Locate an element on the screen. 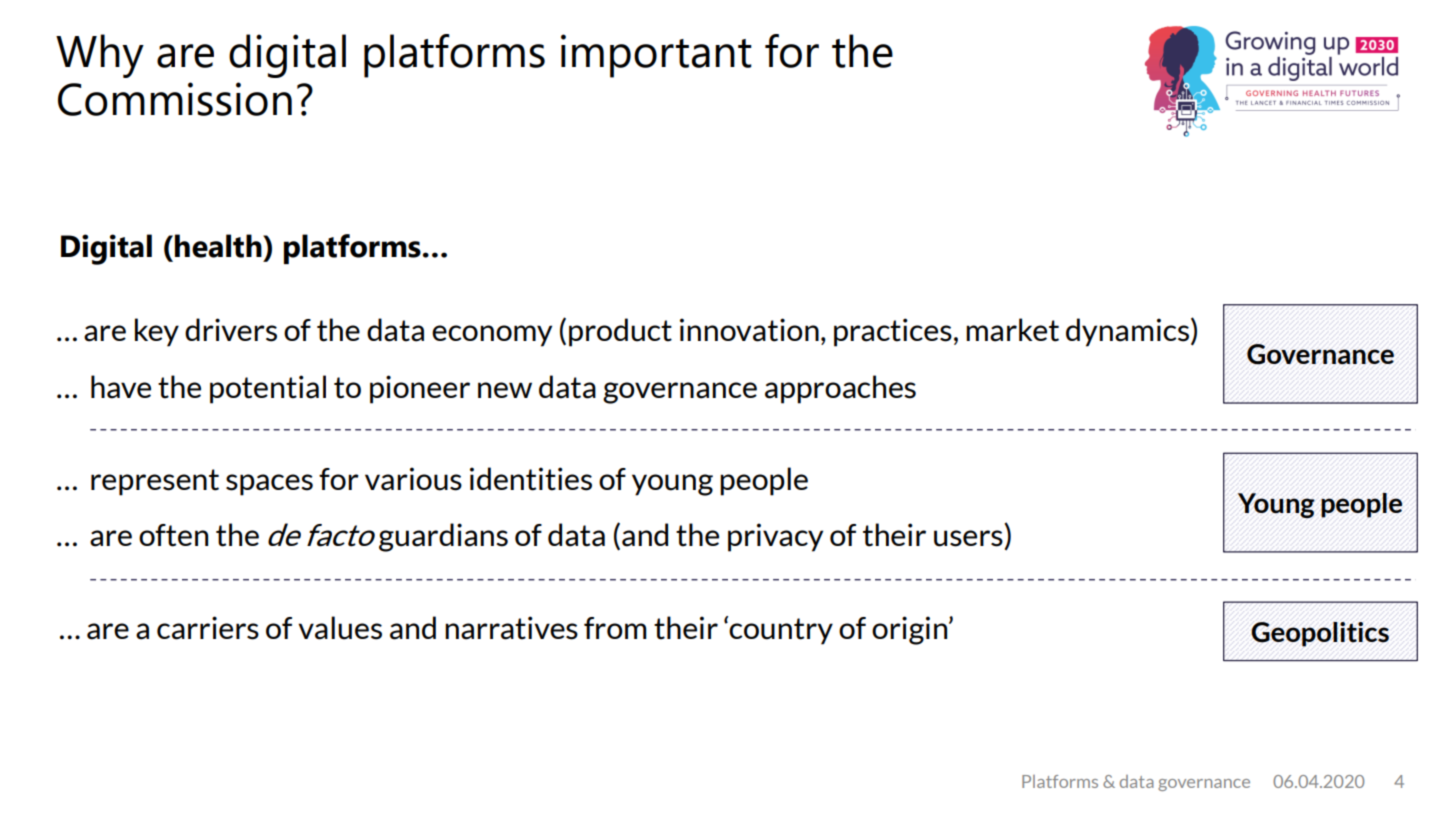  Commission is located at coordinates (175, 99).
